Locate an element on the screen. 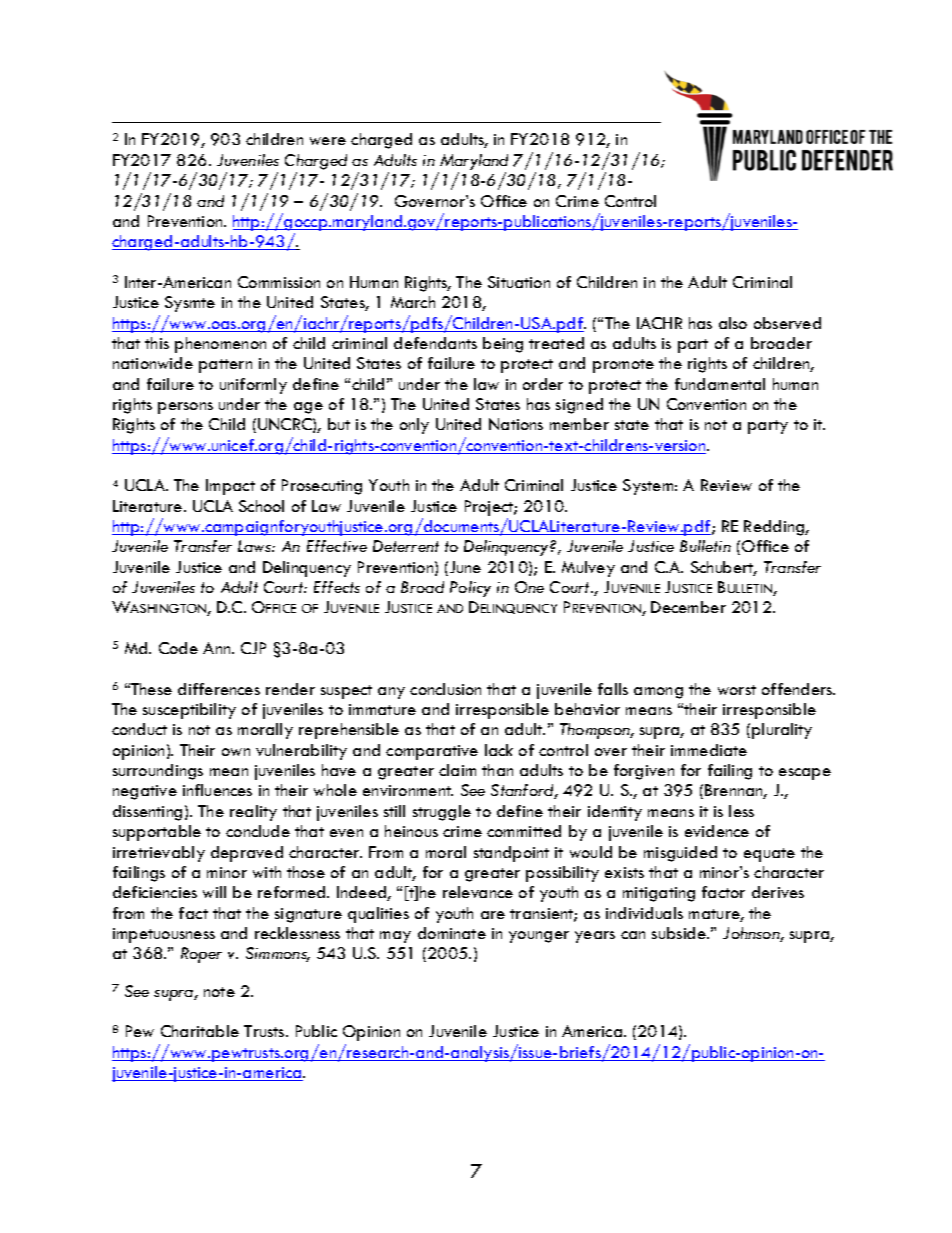 Image resolution: width=952 pixels, height=1233 pixels. immediate is located at coordinates (709, 750).
